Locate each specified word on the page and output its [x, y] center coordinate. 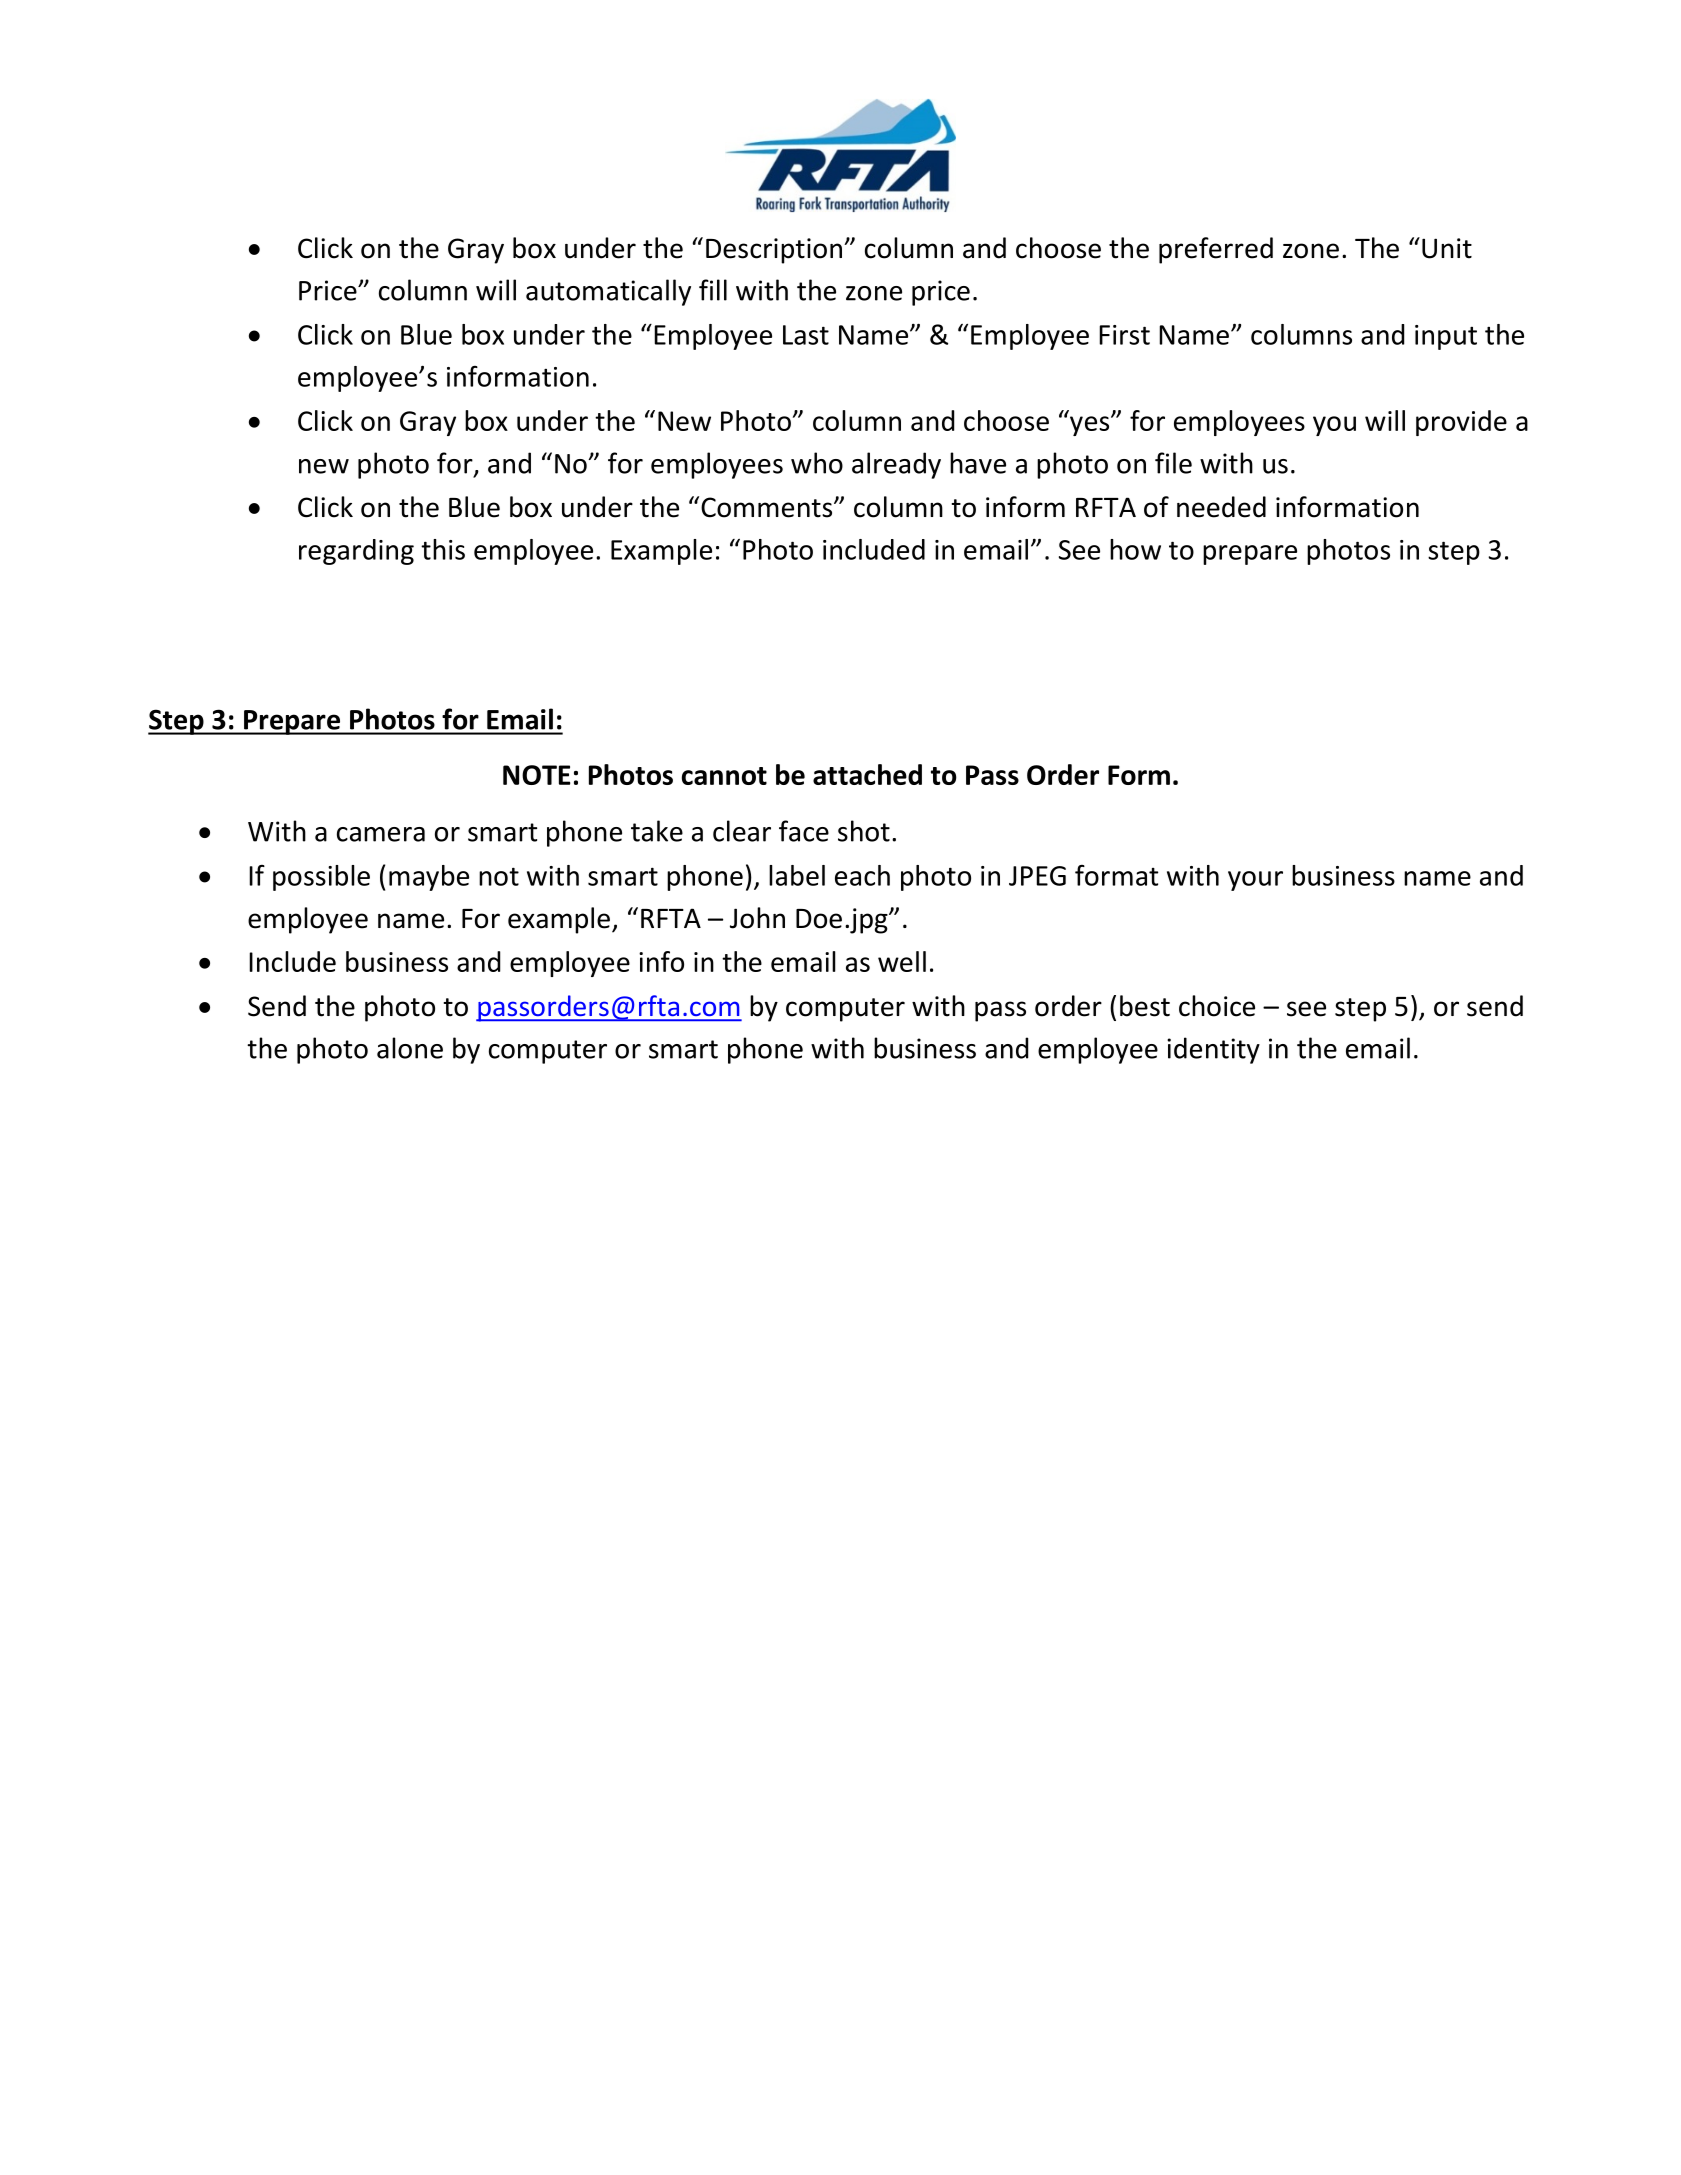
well [902, 961]
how [1135, 549]
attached [867, 774]
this [443, 549]
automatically [608, 292]
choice [1217, 1006]
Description [774, 251]
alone [410, 1048]
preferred [1216, 250]
